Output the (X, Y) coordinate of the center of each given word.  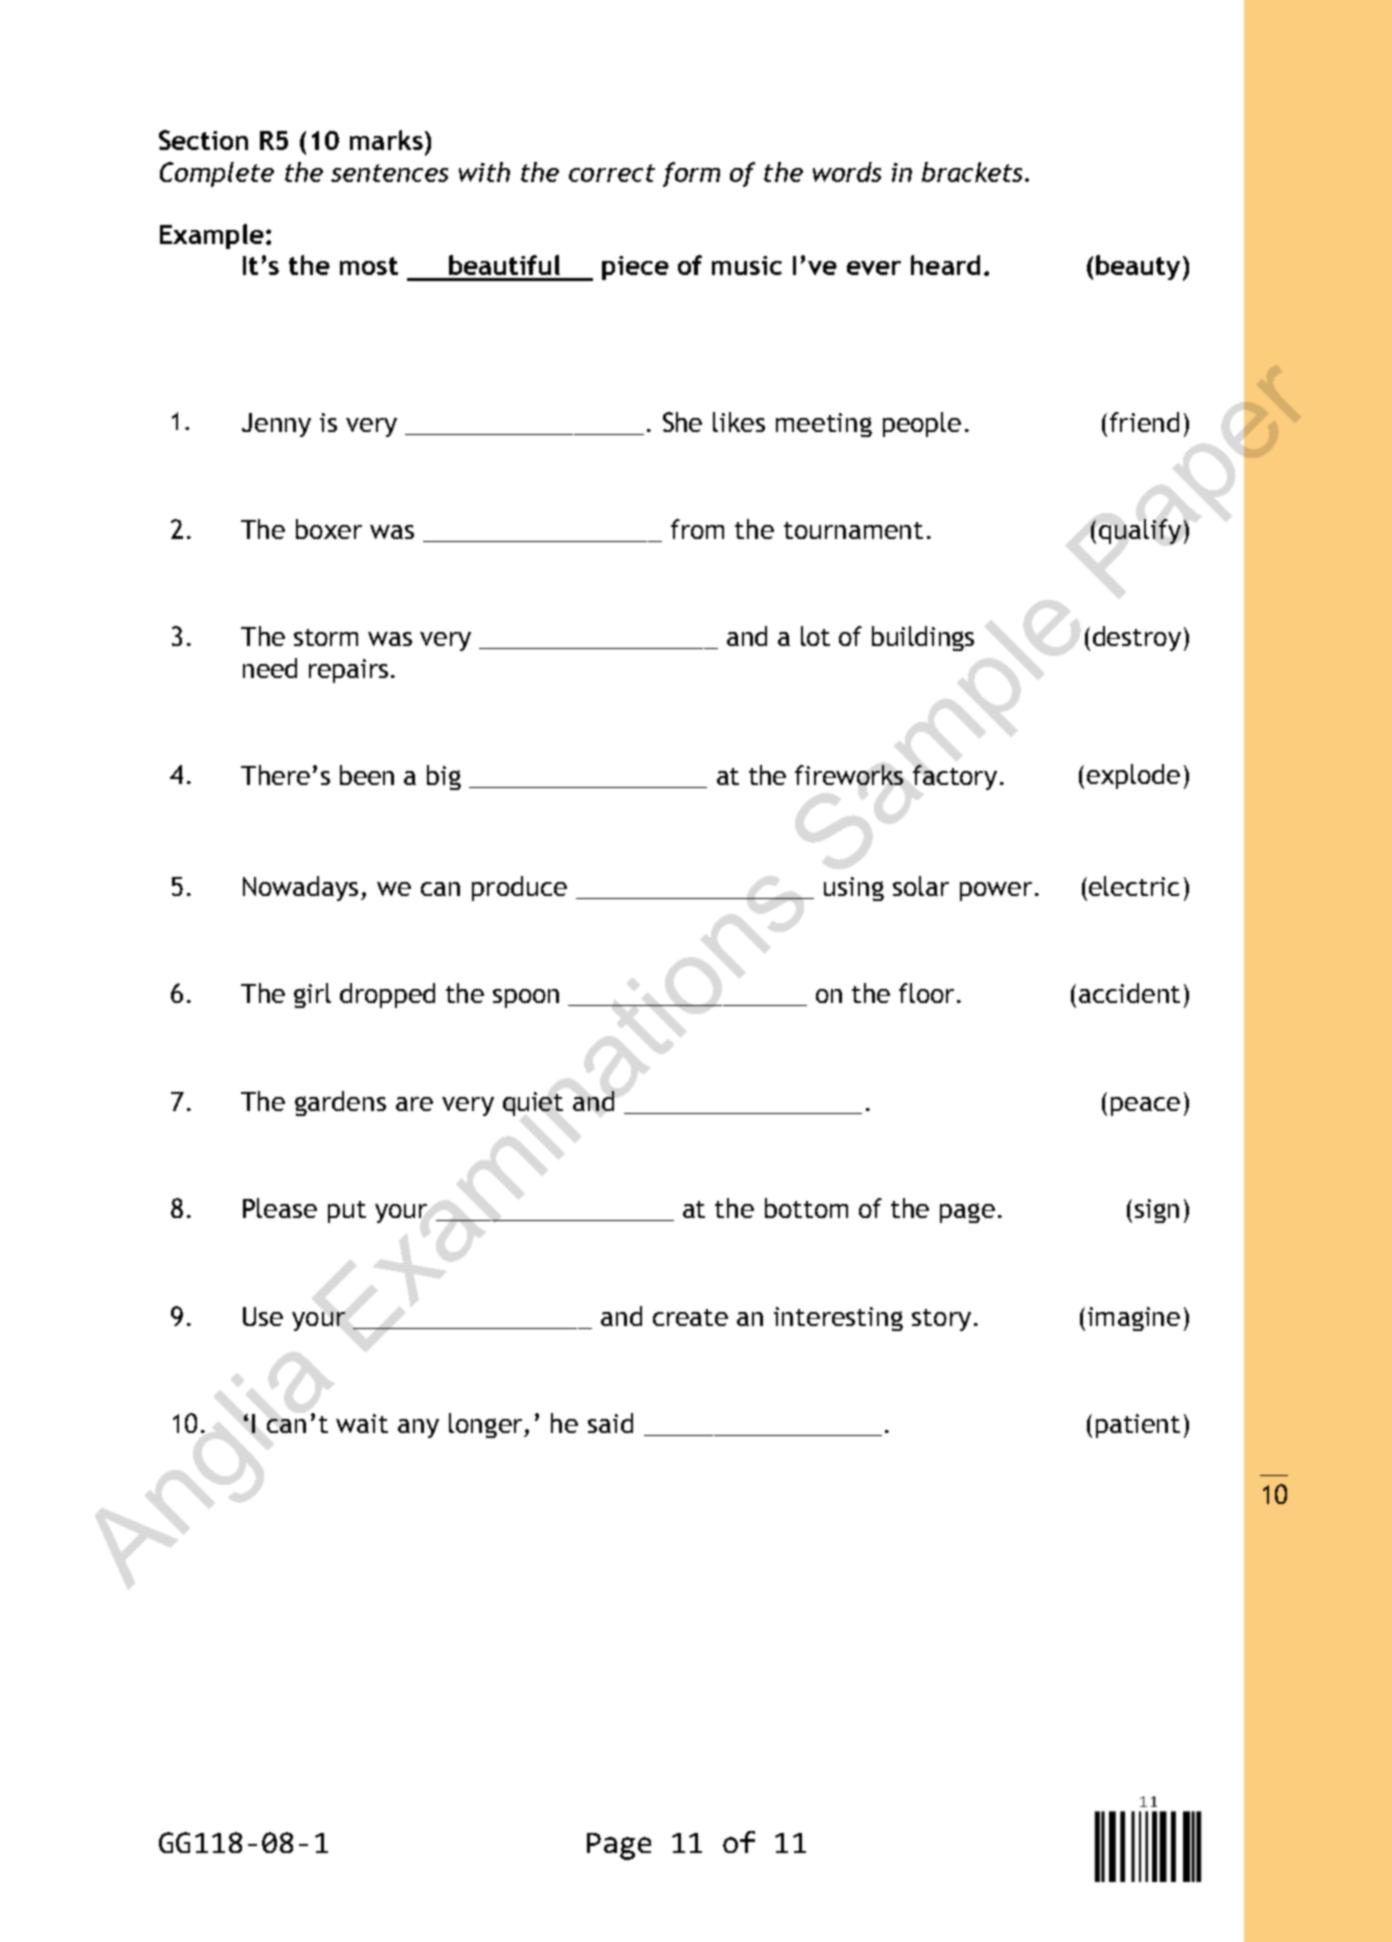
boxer (329, 529)
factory (955, 777)
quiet (533, 1104)
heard (945, 265)
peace (1145, 1106)
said (610, 1423)
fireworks (849, 775)
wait (362, 1423)
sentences (389, 173)
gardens (340, 1103)
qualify (1140, 531)
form (691, 174)
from (697, 529)
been (367, 775)
